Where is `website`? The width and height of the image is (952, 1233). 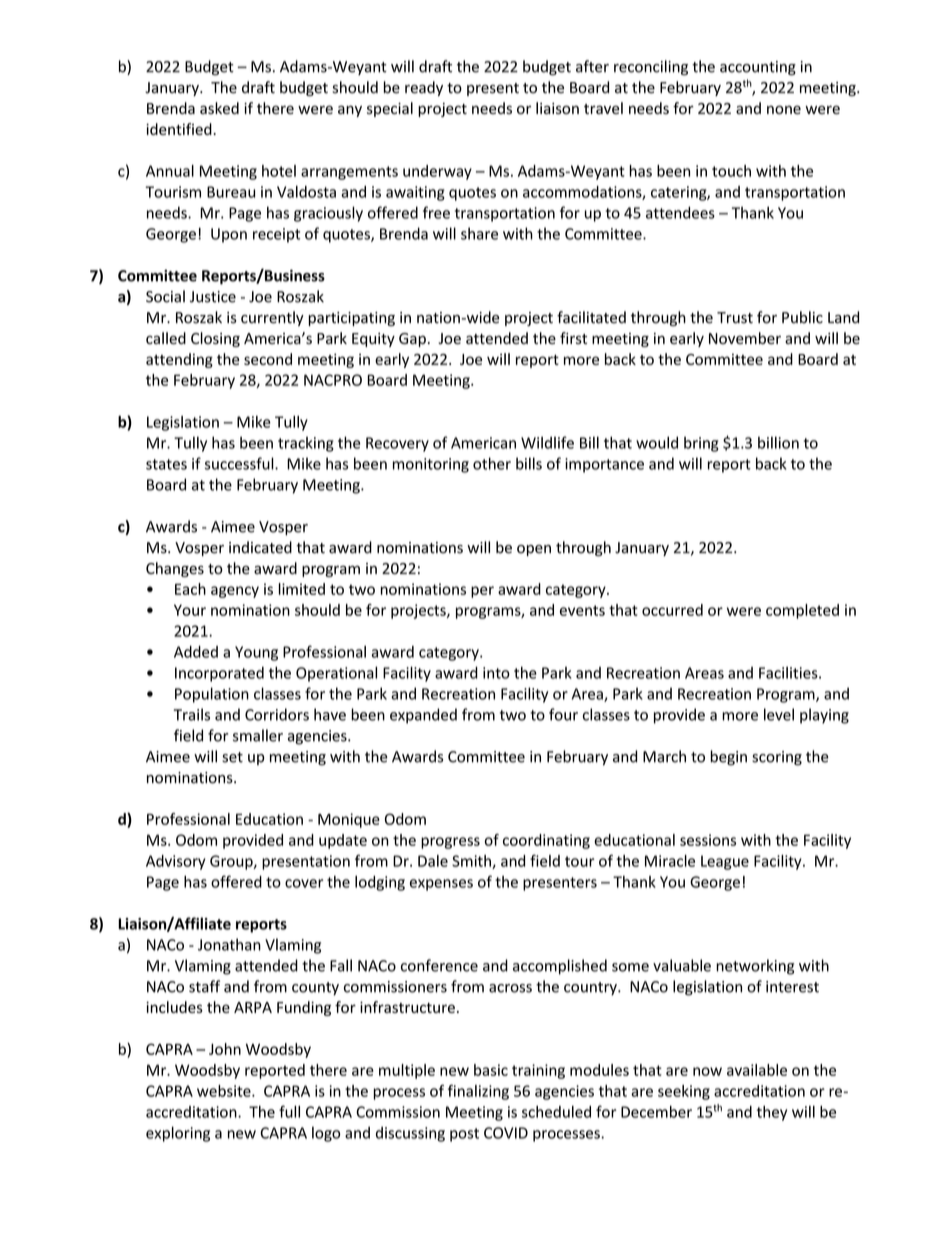
website is located at coordinates (225, 1091).
